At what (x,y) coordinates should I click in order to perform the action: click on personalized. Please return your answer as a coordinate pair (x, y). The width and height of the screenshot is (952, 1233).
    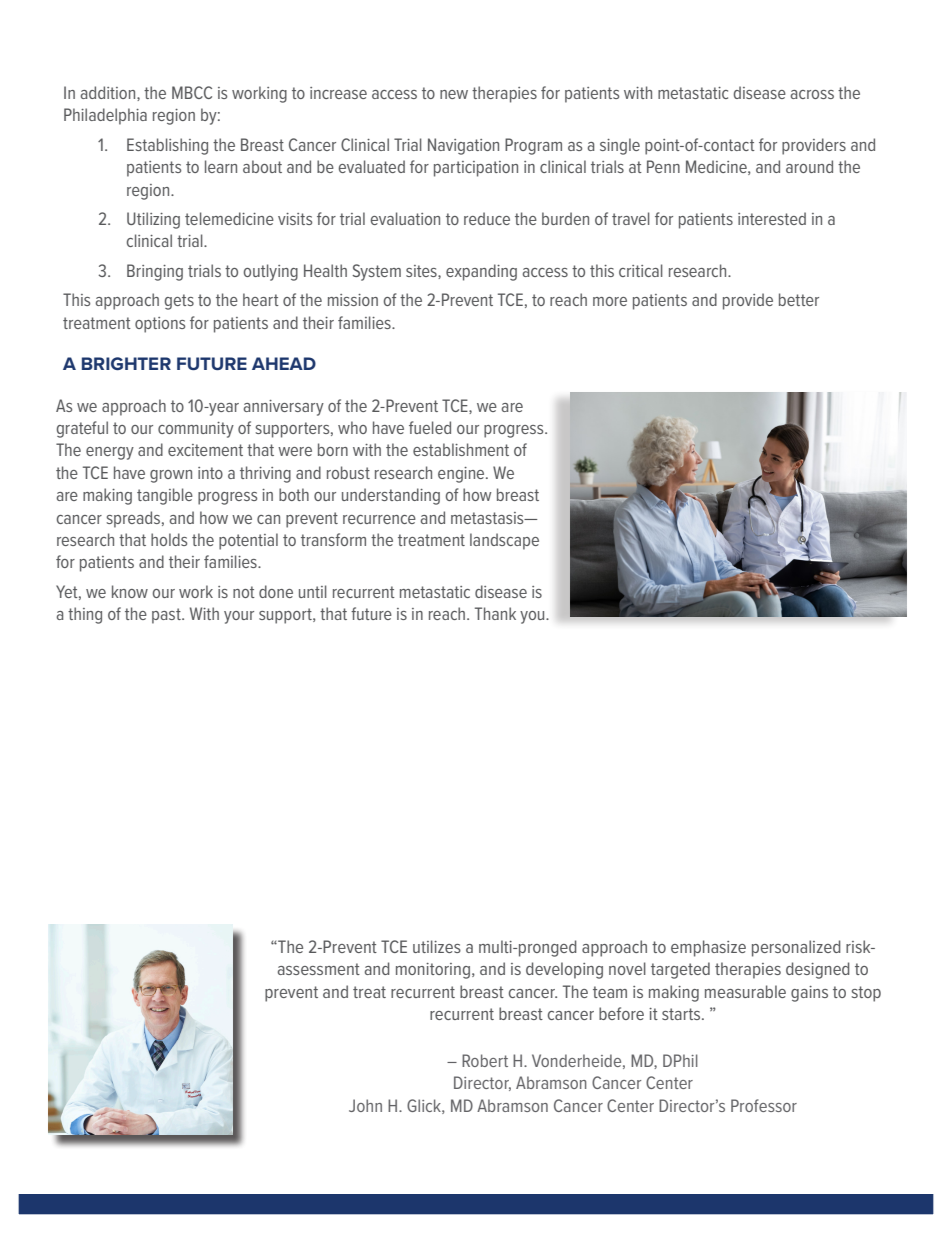
    Looking at the image, I should click on (796, 948).
